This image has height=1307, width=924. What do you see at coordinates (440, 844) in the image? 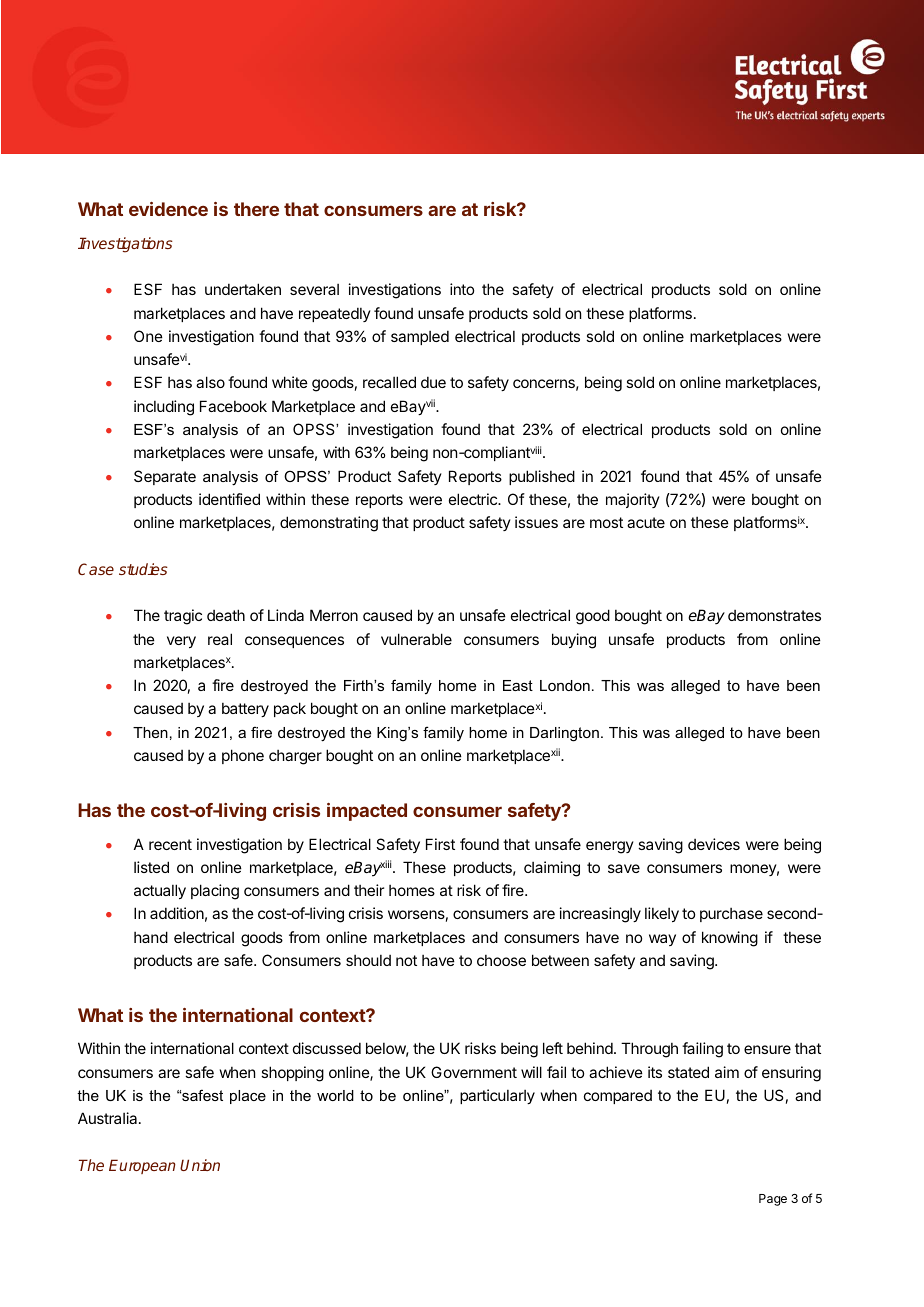
I see `First` at bounding box center [440, 844].
